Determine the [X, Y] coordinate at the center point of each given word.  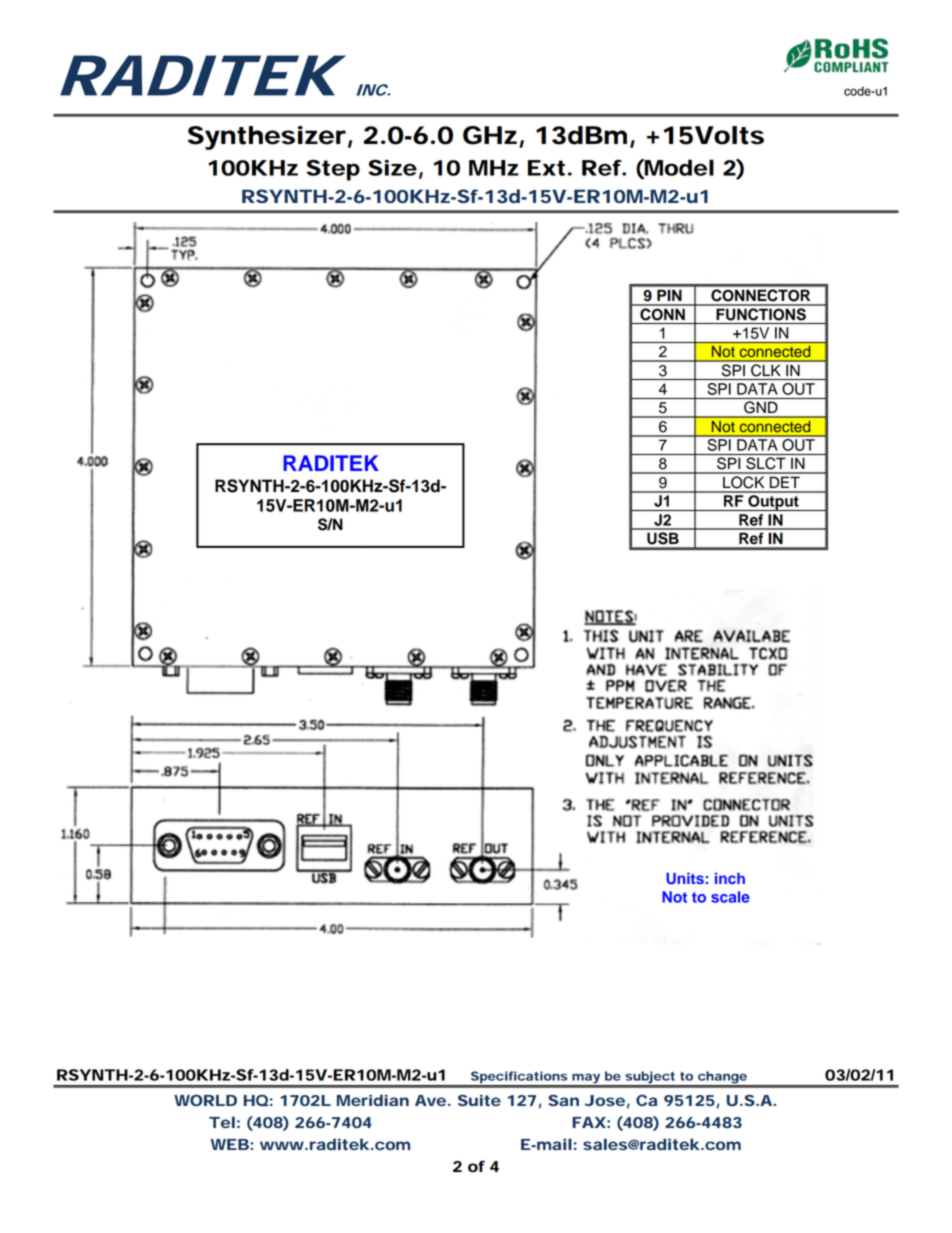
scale [730, 897]
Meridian [373, 1100]
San [563, 1100]
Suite [479, 1100]
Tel [222, 1122]
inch [730, 878]
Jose [605, 1100]
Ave [430, 1100]
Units [685, 878]
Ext [546, 168]
